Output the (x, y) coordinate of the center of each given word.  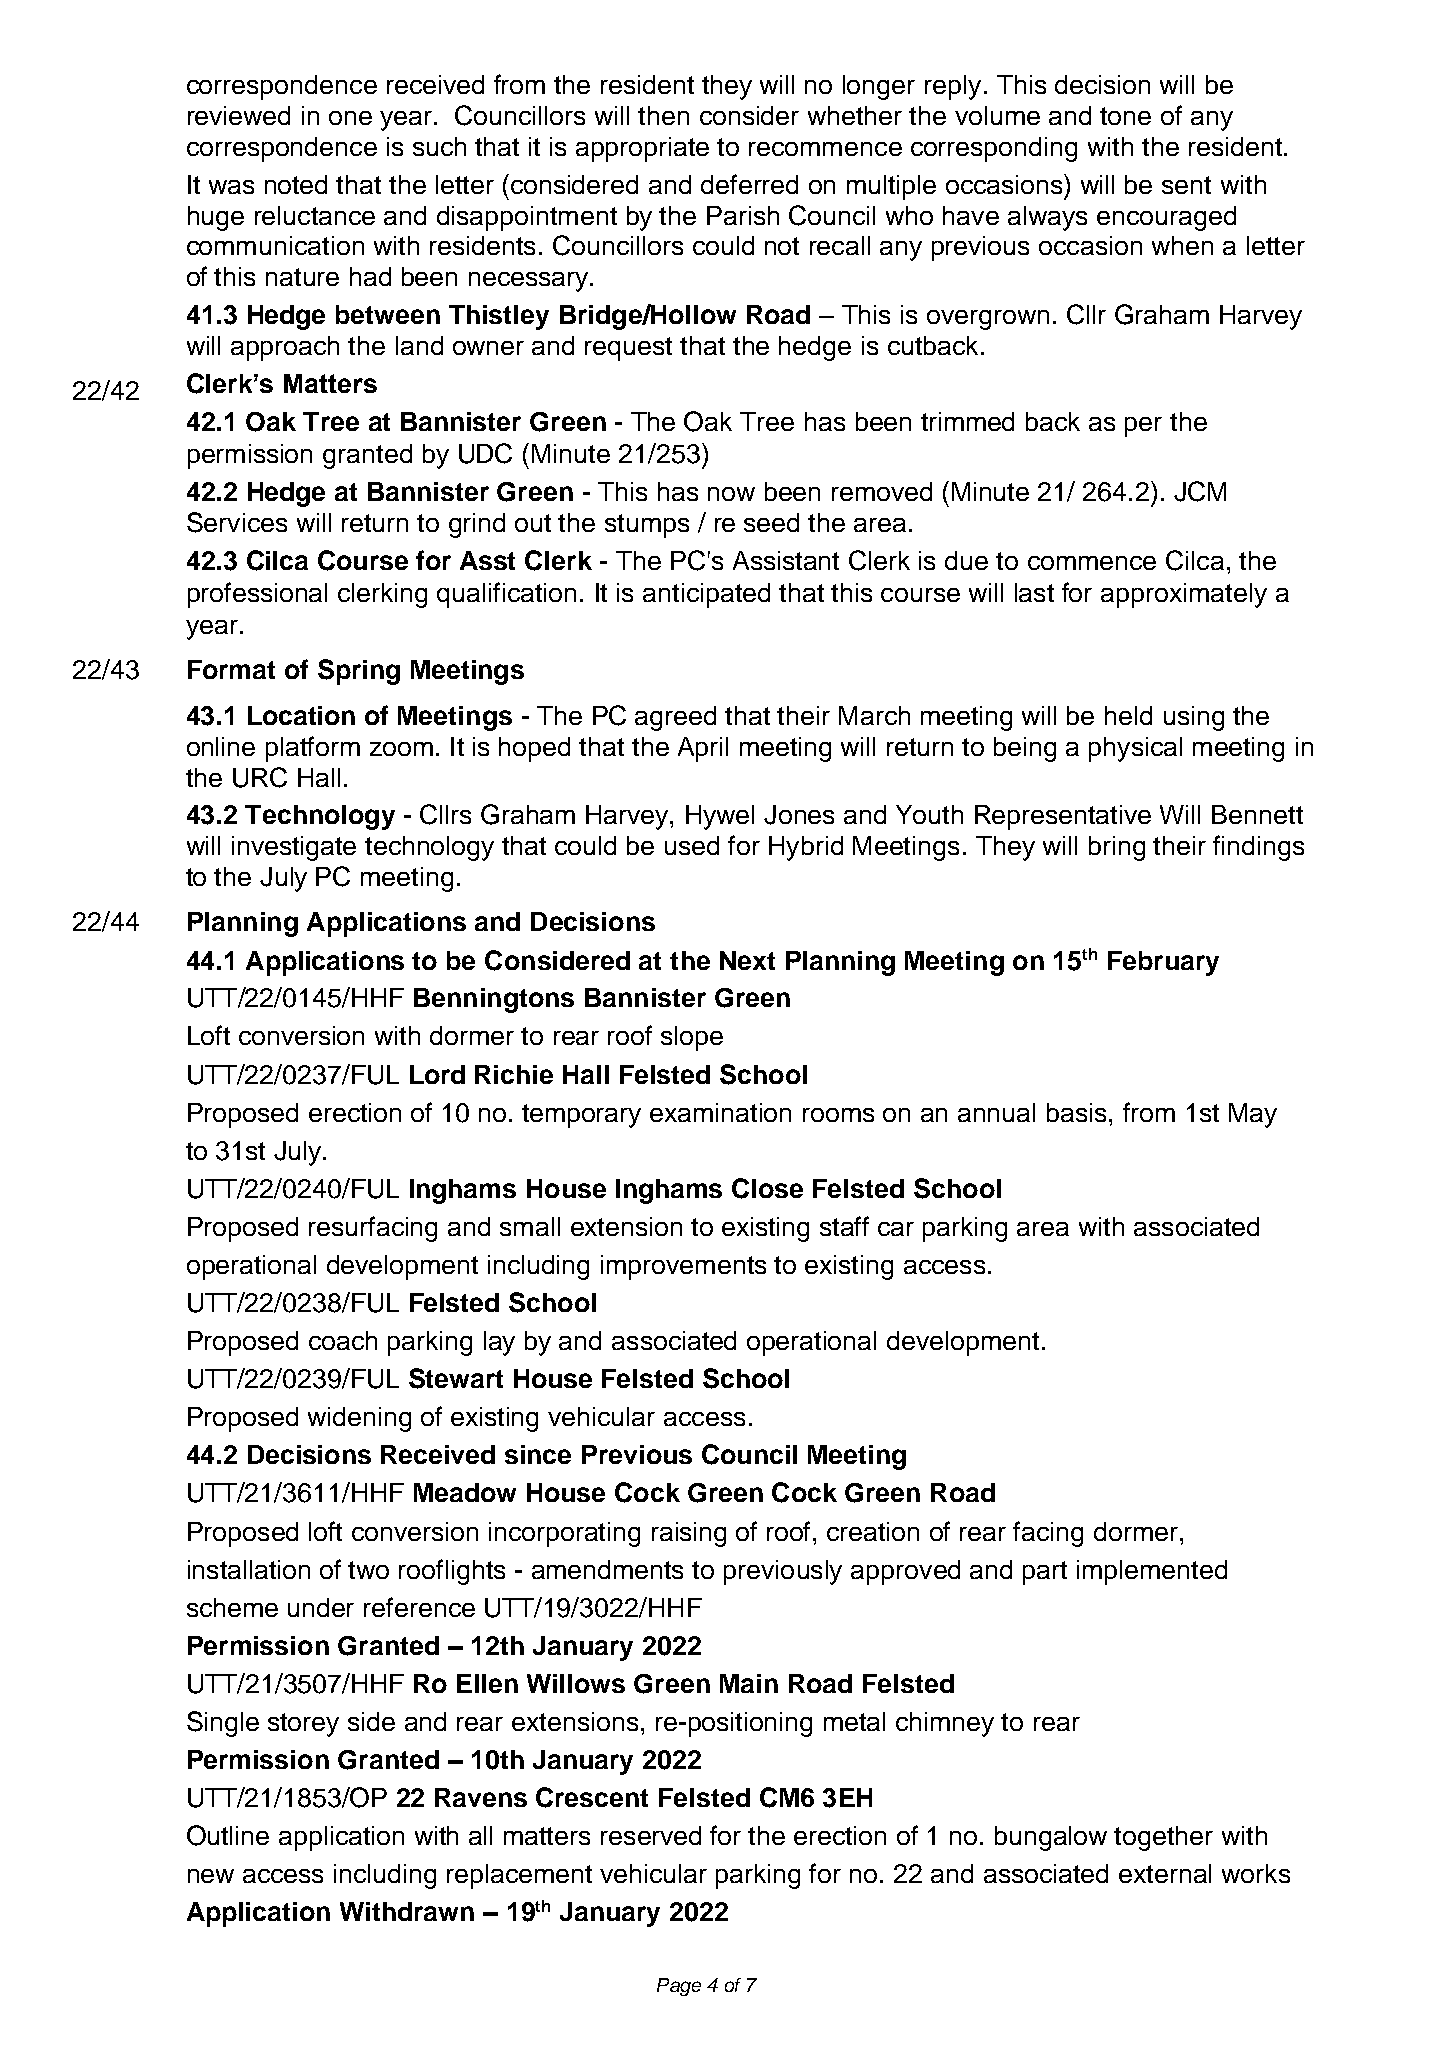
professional (257, 595)
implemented (1152, 1572)
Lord (437, 1074)
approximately (1184, 595)
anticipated (706, 595)
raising (689, 1534)
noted (296, 184)
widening (359, 1419)
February (1163, 963)
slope (692, 1038)
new (211, 1876)
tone (1125, 116)
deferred (749, 184)
